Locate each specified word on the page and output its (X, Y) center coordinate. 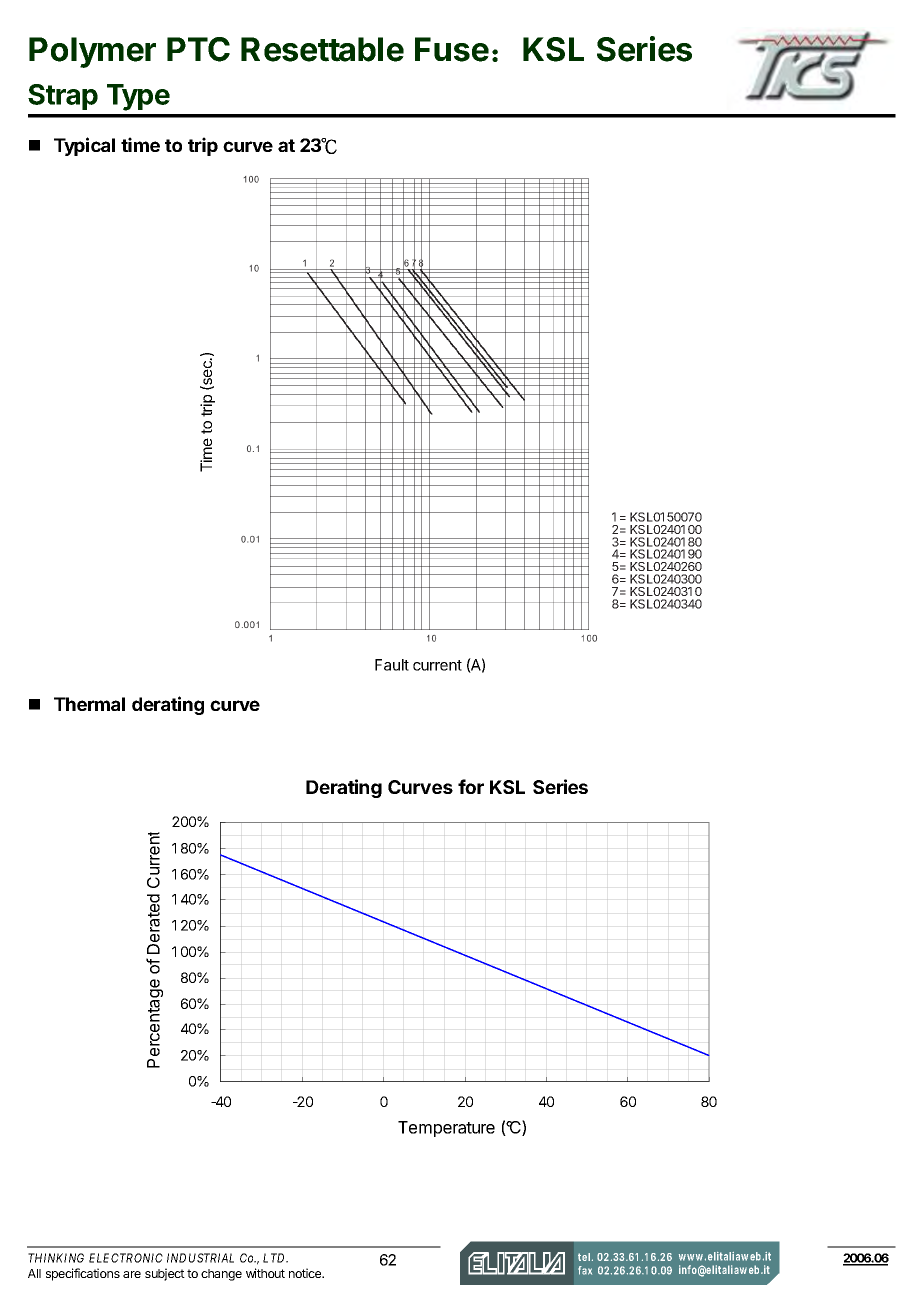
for (471, 786)
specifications (83, 1274)
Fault (392, 665)
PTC (198, 49)
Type (138, 97)
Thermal (89, 704)
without (265, 1273)
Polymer (92, 52)
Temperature (446, 1129)
